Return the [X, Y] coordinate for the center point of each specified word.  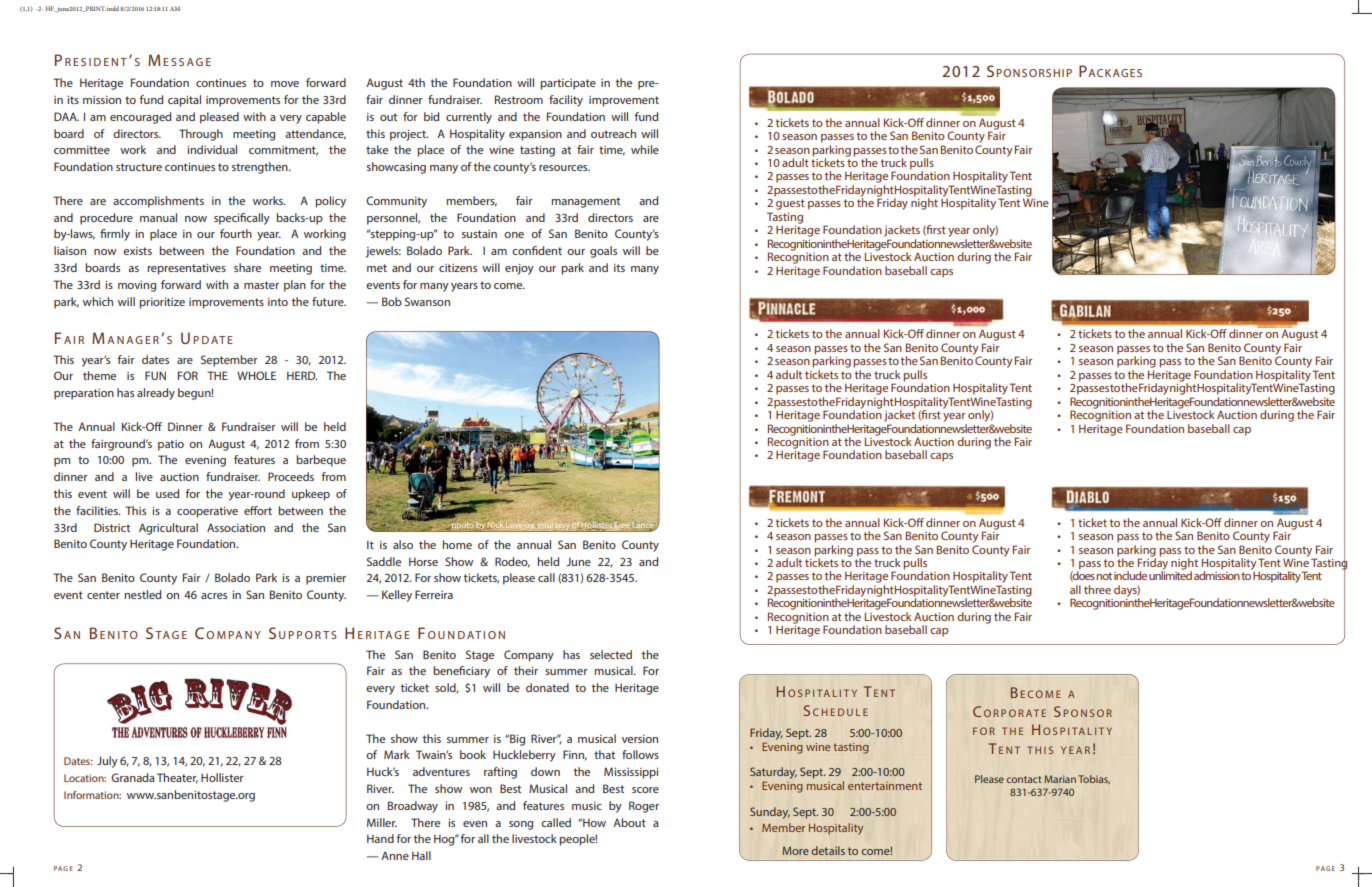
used [167, 493]
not [1104, 576]
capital [184, 101]
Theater [177, 778]
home [457, 544]
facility [566, 101]
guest [790, 204]
